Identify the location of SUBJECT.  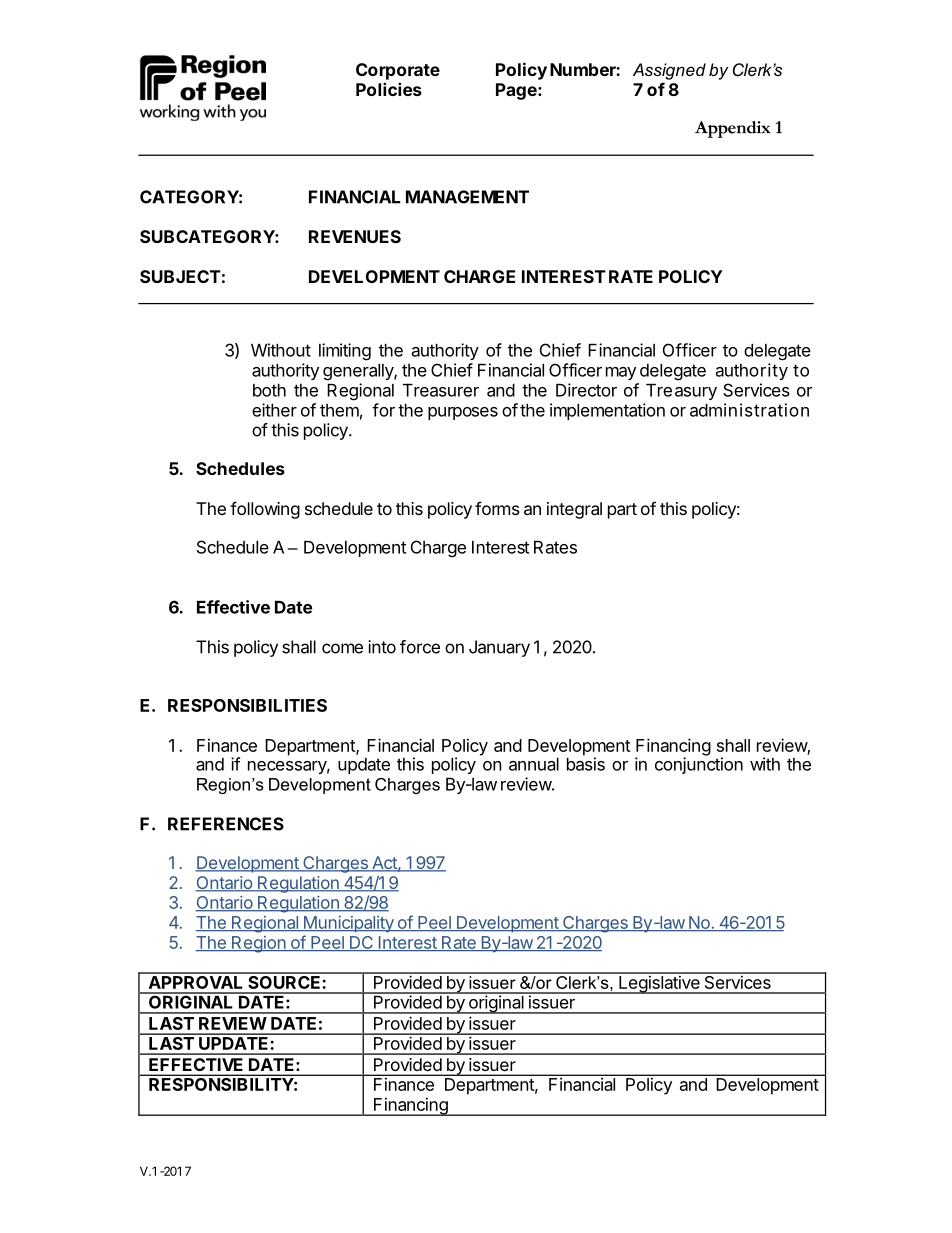
(180, 276).
